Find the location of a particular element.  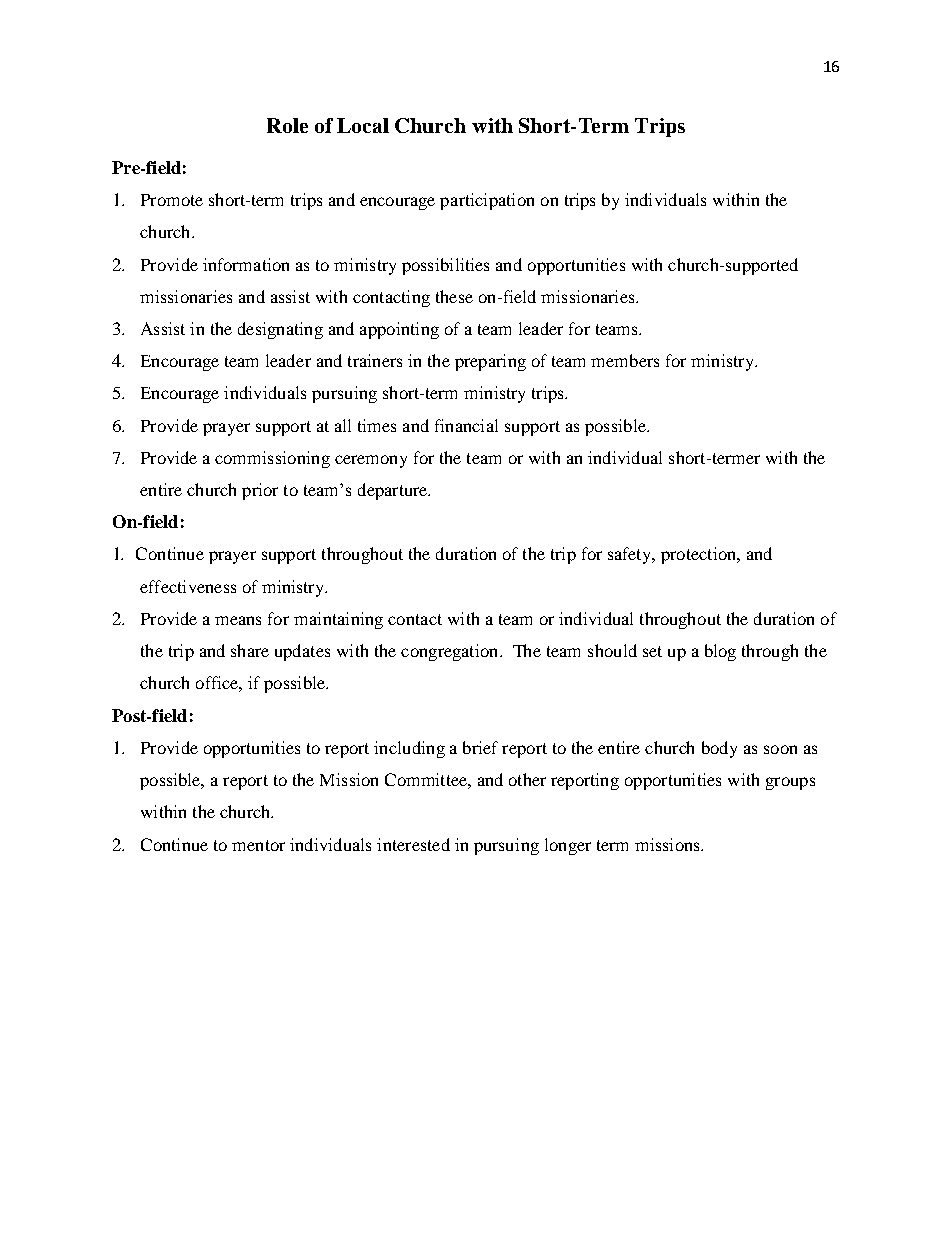

congregation is located at coordinates (451, 652).
